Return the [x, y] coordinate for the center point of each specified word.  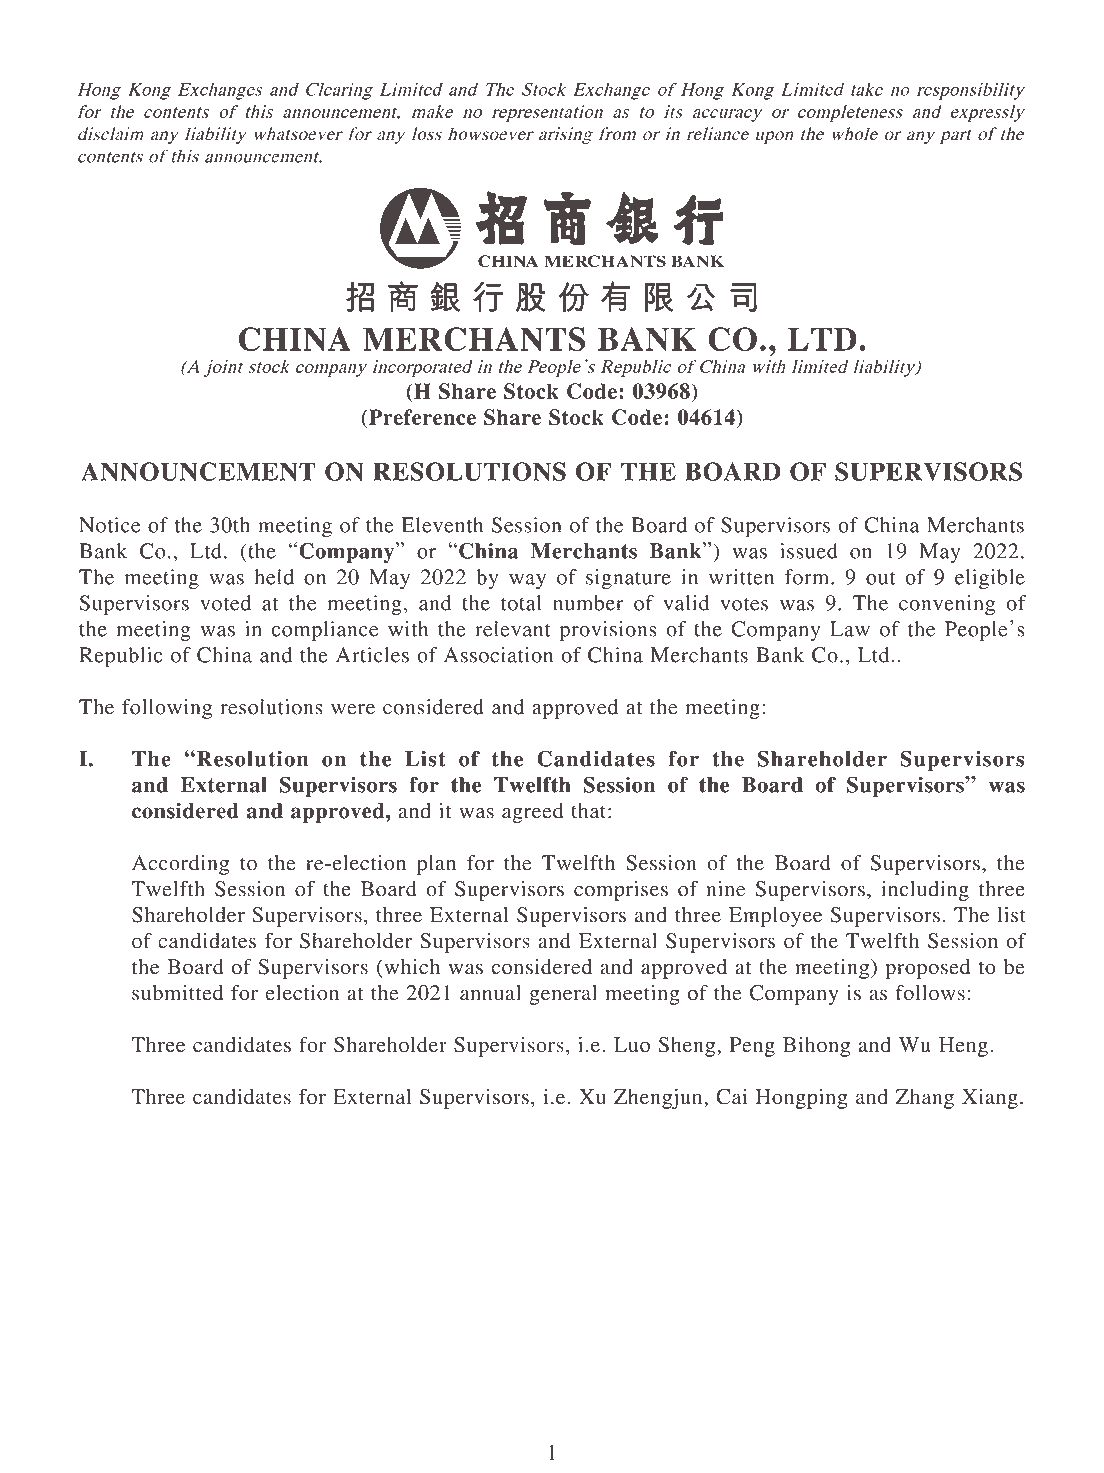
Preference [421, 417]
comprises [621, 891]
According [180, 865]
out [880, 578]
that [588, 811]
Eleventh [442, 525]
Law [850, 629]
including [925, 891]
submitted [177, 993]
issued [809, 551]
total [521, 603]
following [167, 709]
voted [225, 603]
